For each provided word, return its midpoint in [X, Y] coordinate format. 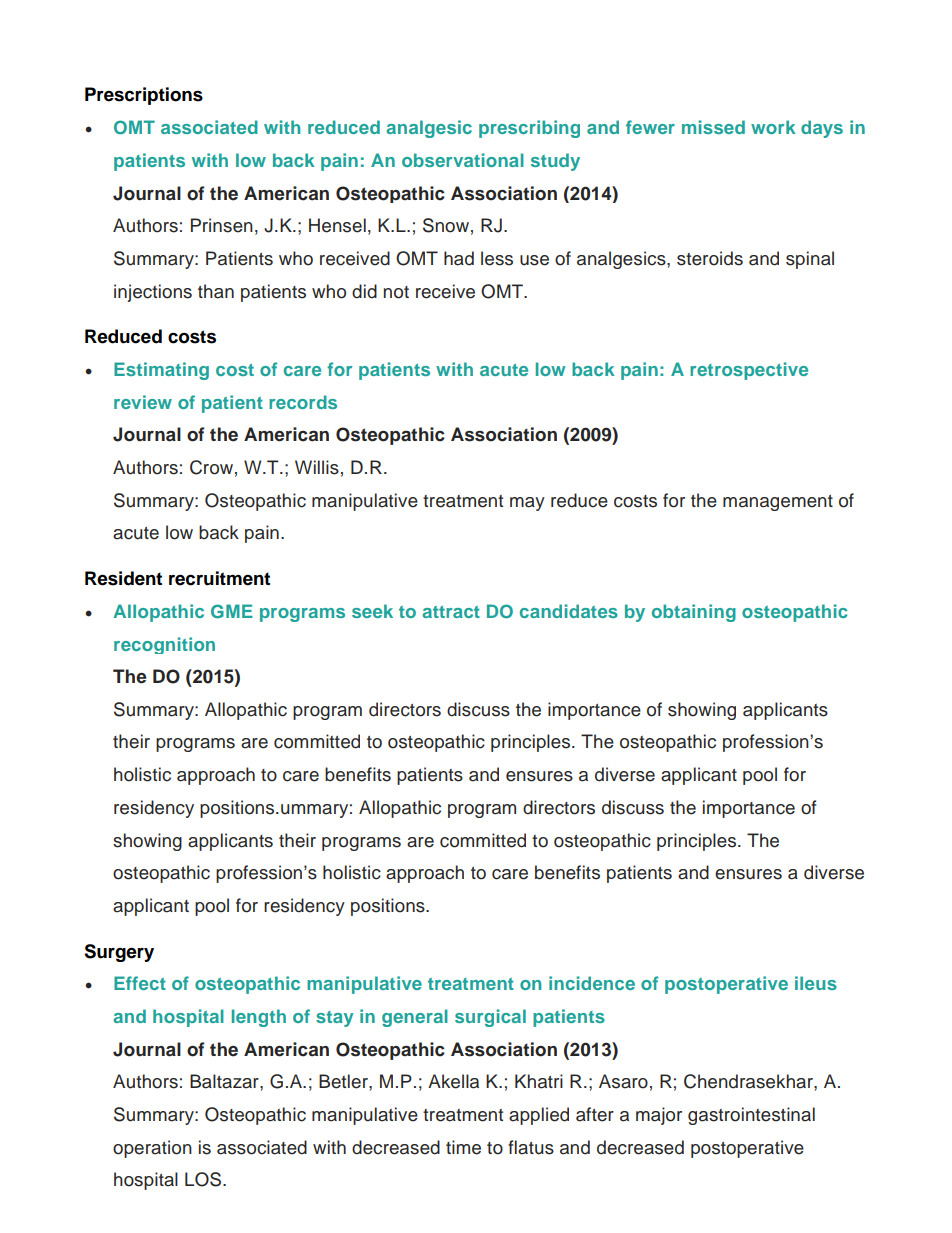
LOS [203, 1179]
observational [463, 160]
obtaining [694, 613]
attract [451, 612]
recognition [164, 645]
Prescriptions [144, 96]
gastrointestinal [751, 1116]
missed [713, 127]
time [463, 1147]
